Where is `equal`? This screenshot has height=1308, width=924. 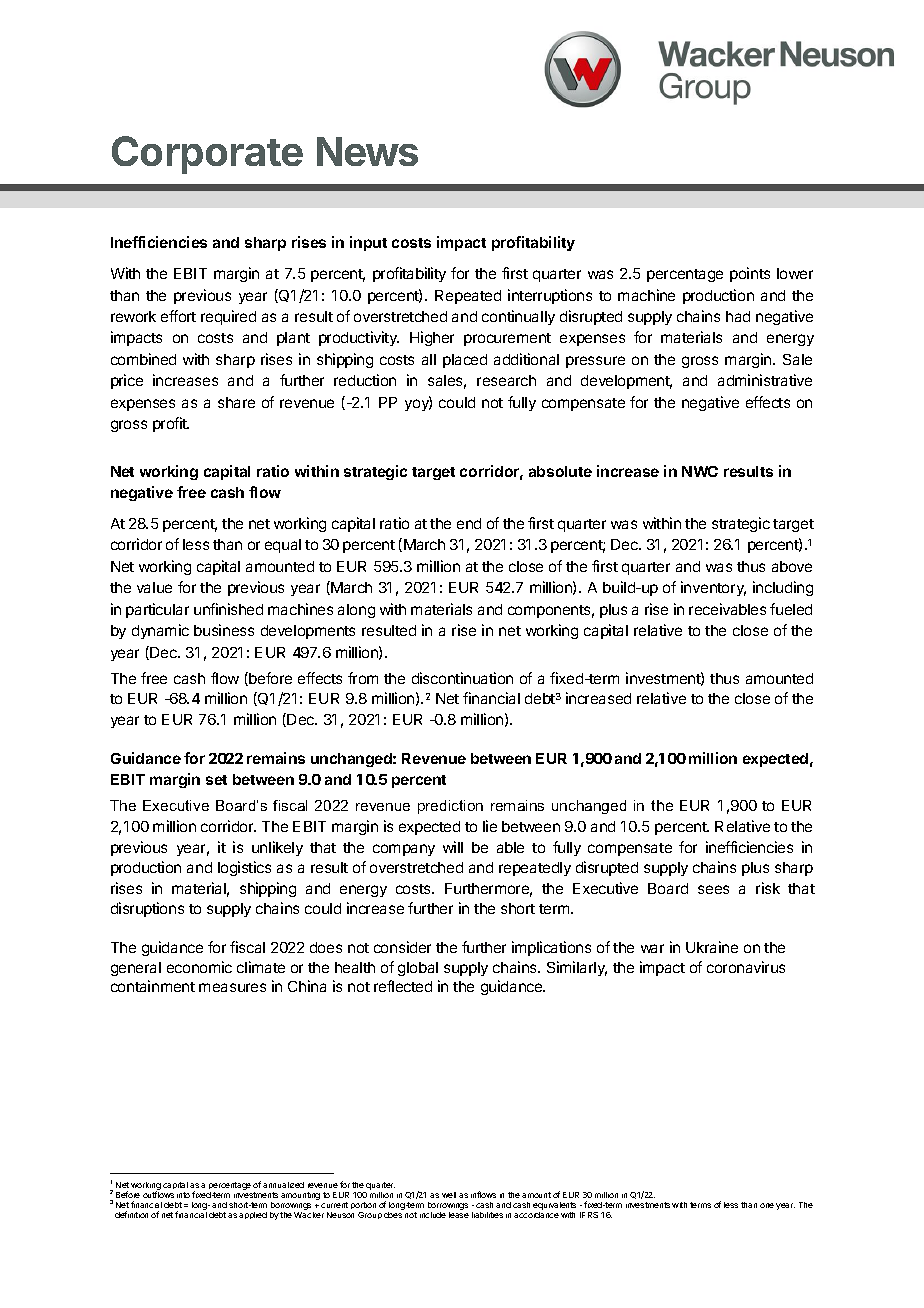 equal is located at coordinates (283, 546).
